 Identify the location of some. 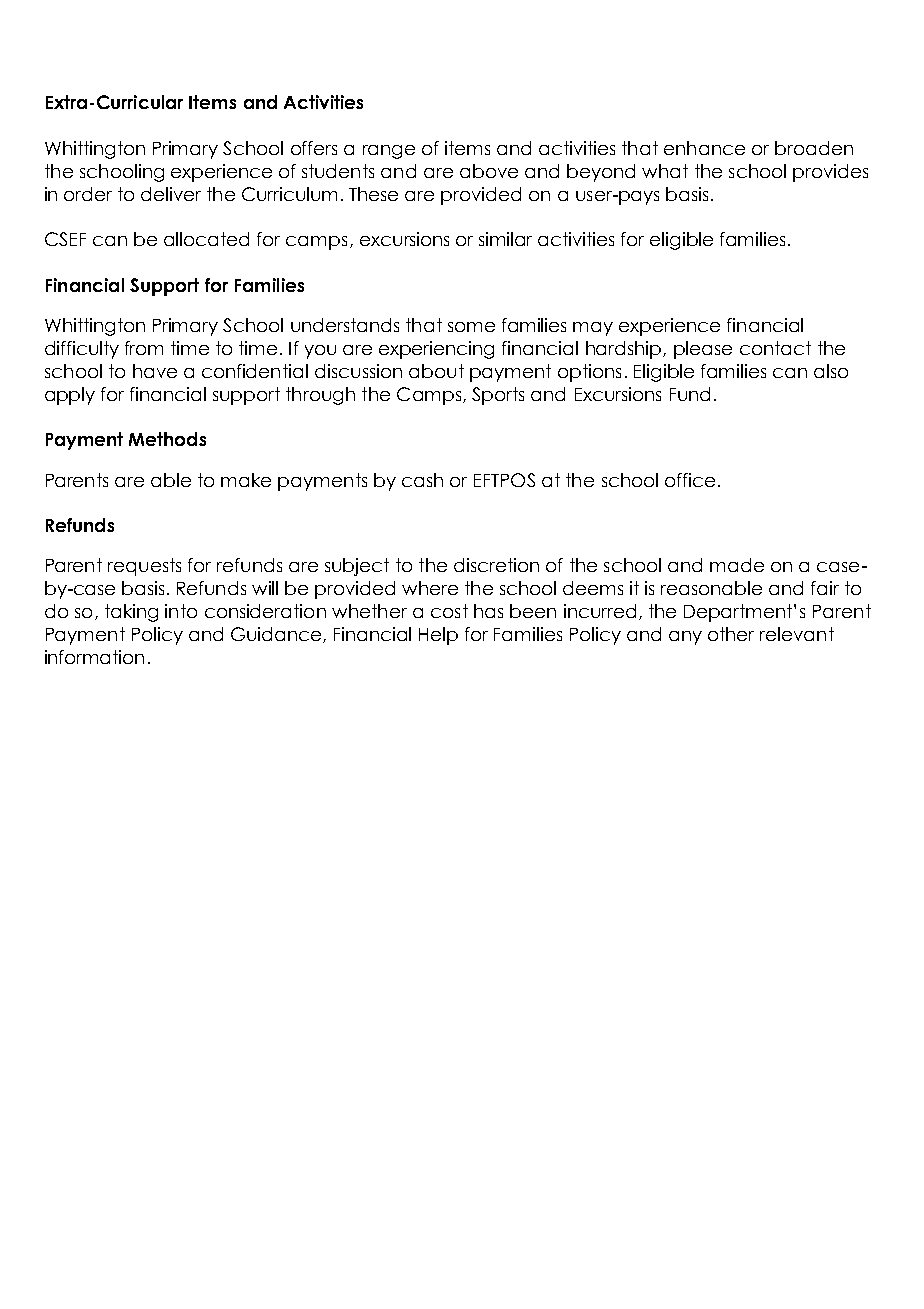
(471, 327).
